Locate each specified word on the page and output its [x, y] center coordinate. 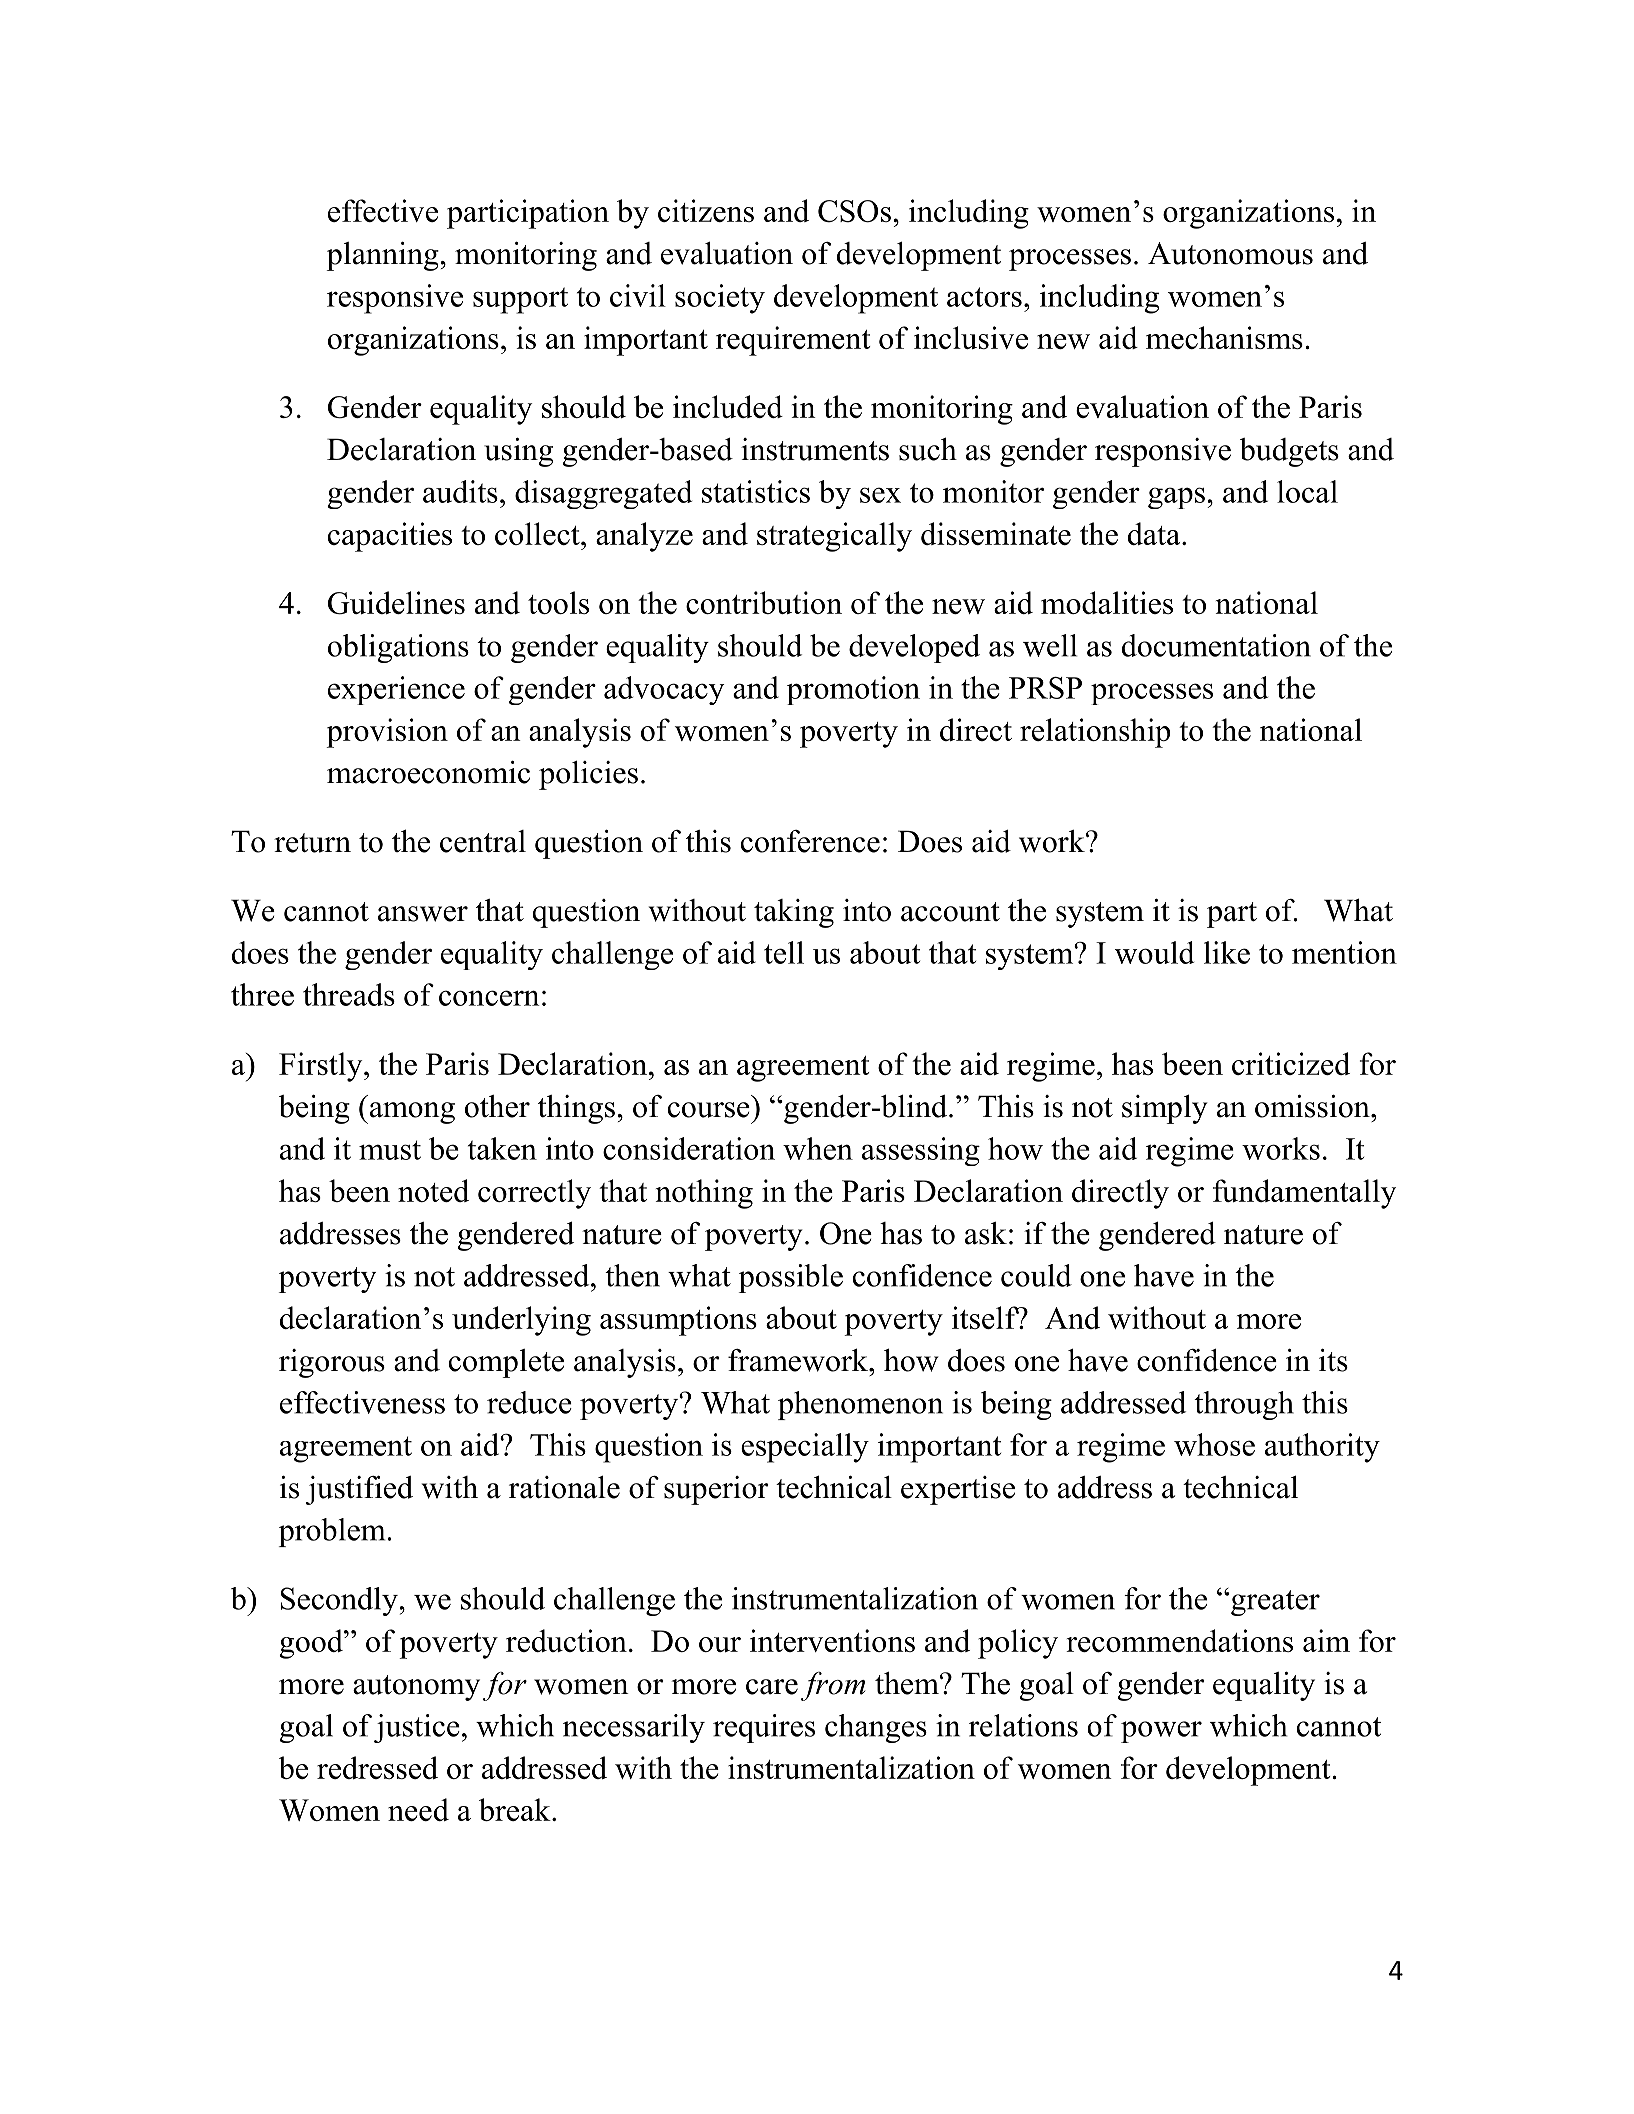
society [720, 299]
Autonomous [1230, 253]
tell [784, 952]
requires [764, 1728]
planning [383, 256]
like [1227, 952]
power [1161, 1732]
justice [417, 1728]
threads [349, 994]
